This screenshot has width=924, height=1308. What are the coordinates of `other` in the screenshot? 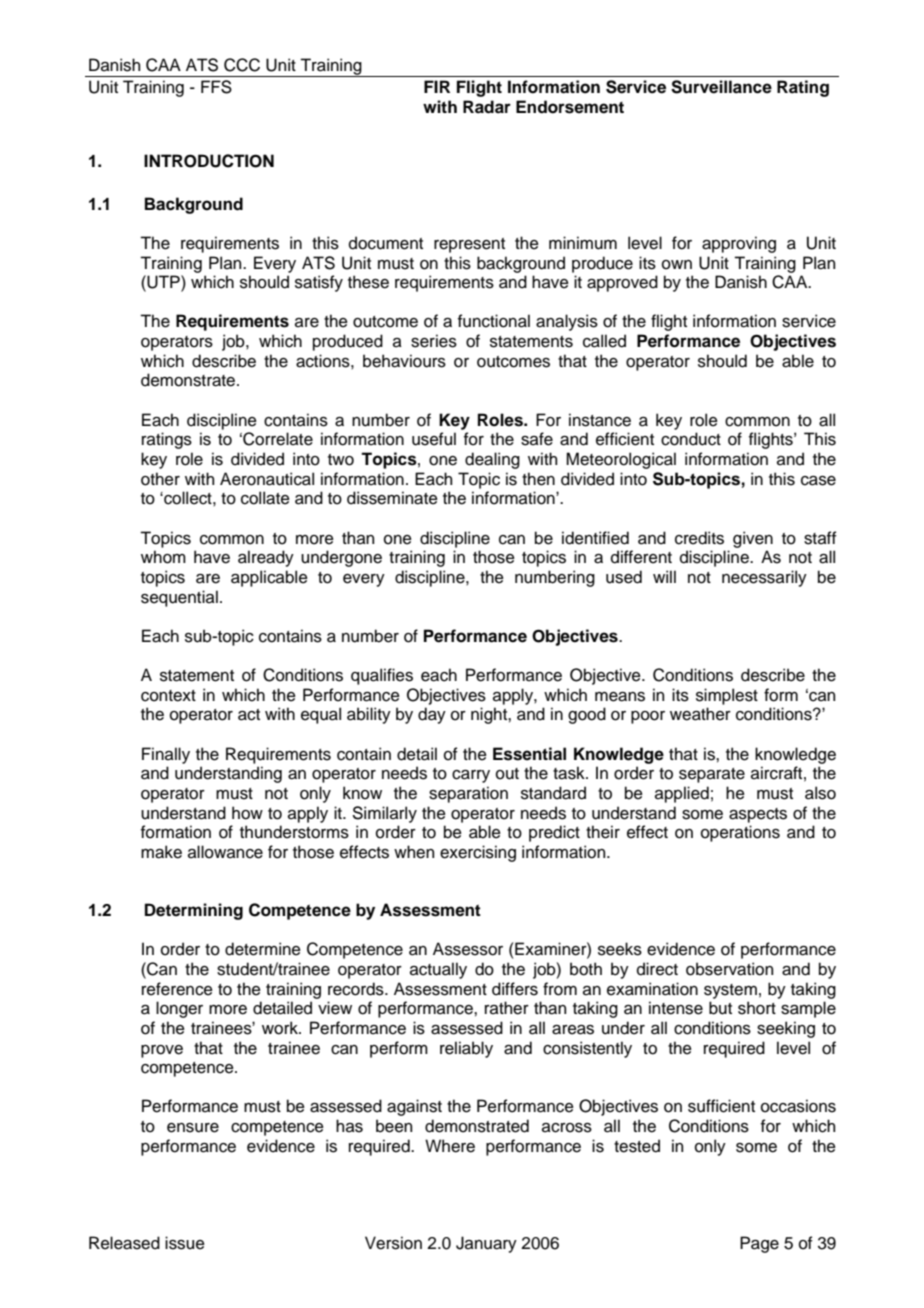 It's located at (160, 479).
